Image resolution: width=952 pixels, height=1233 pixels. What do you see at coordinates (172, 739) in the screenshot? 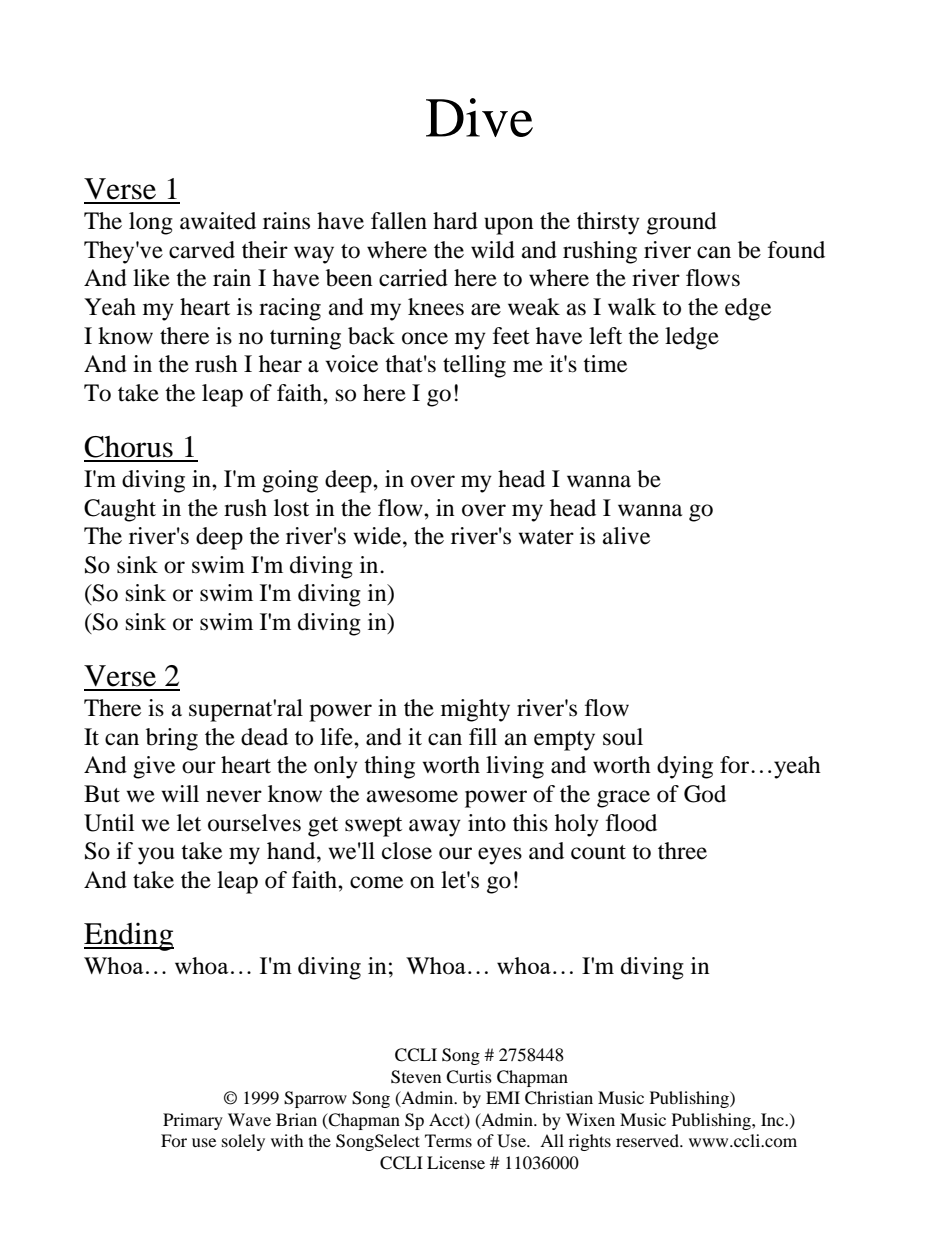
I see `bring` at bounding box center [172, 739].
